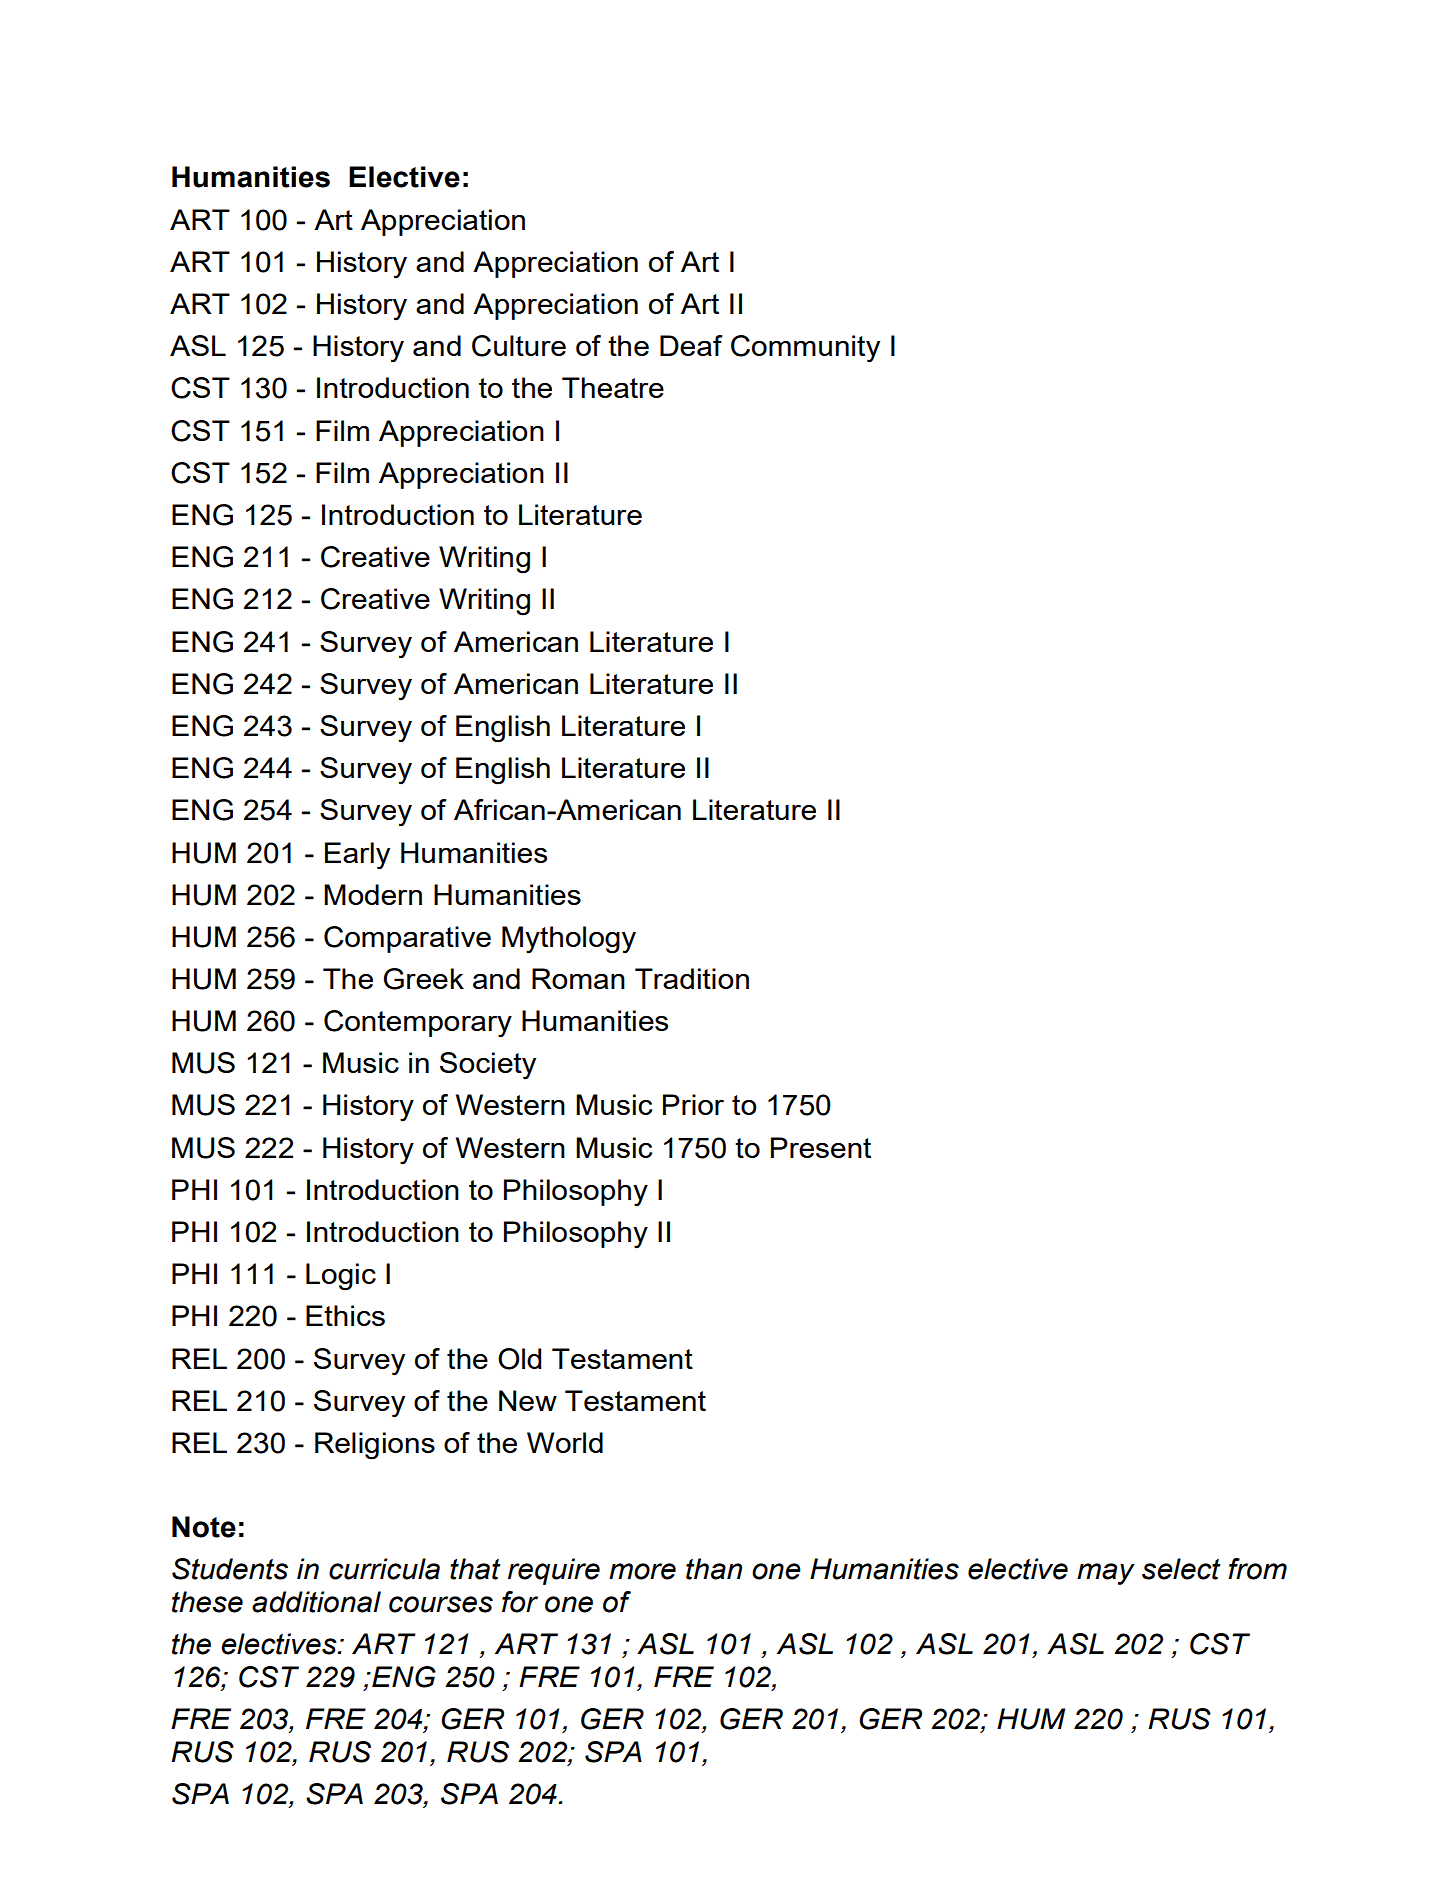  What do you see at coordinates (692, 978) in the image?
I see `Tradition` at bounding box center [692, 978].
